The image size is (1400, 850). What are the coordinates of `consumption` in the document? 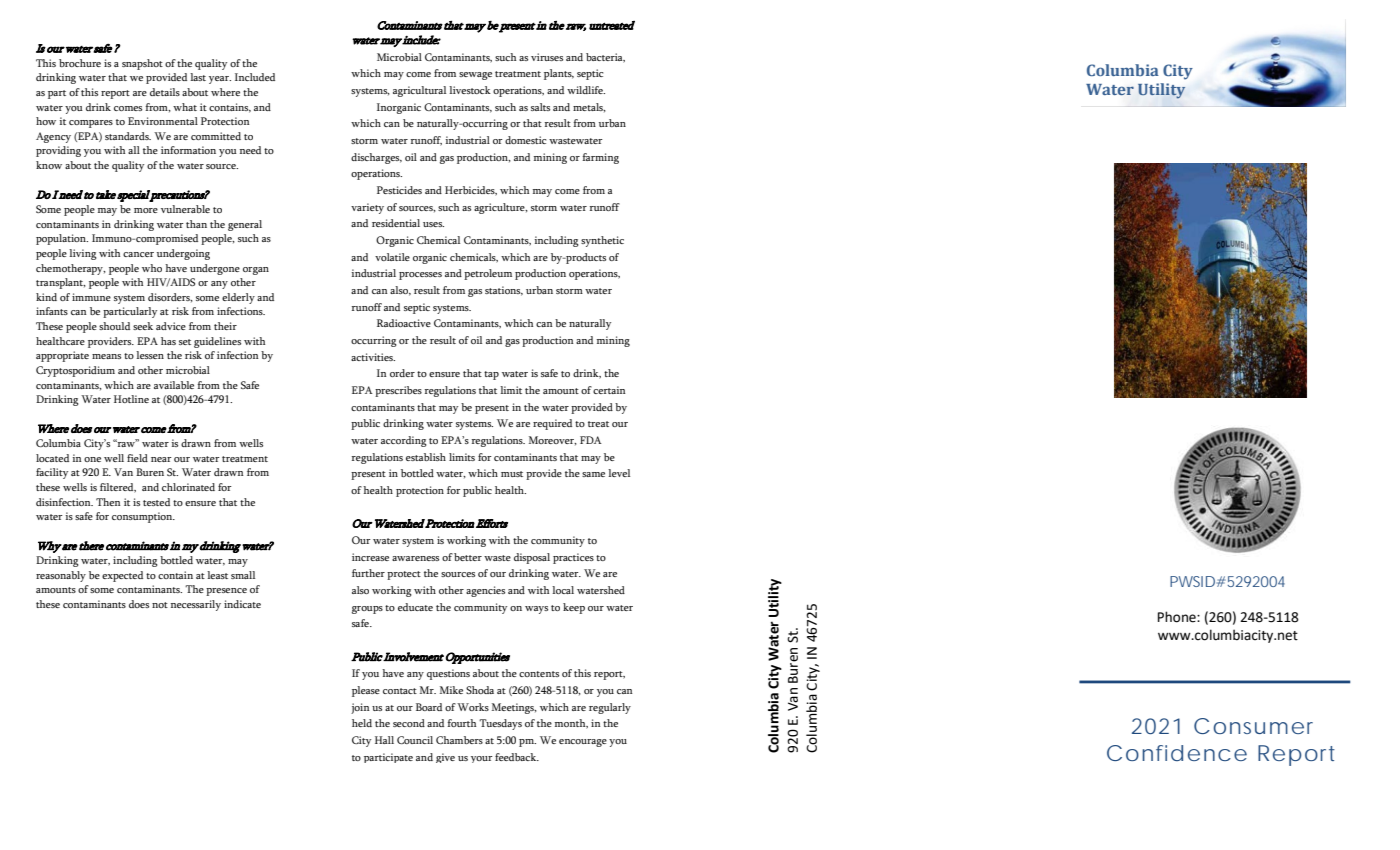 It's located at (143, 517).
